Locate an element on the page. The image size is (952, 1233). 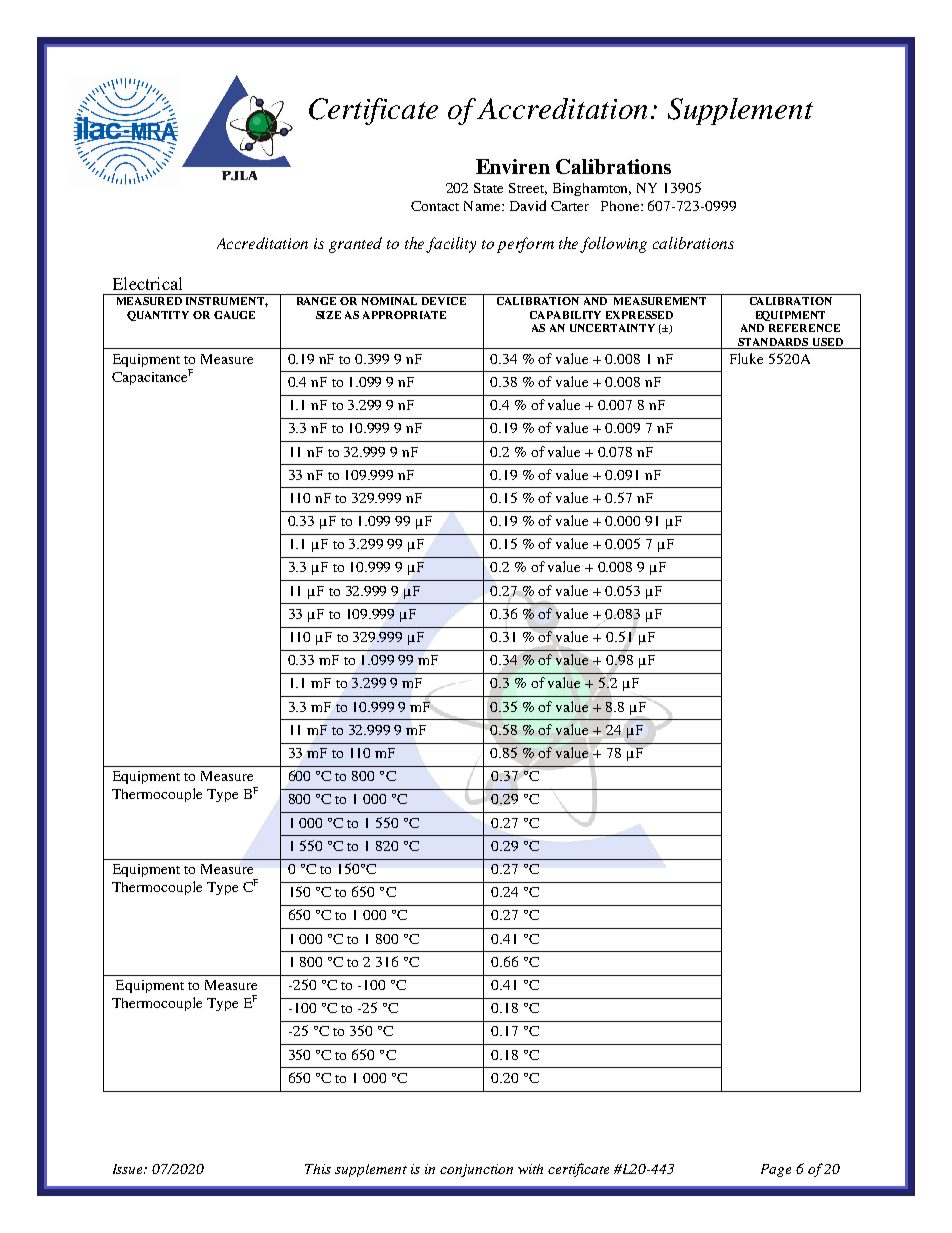
UNCERTAINTY is located at coordinates (612, 328).
